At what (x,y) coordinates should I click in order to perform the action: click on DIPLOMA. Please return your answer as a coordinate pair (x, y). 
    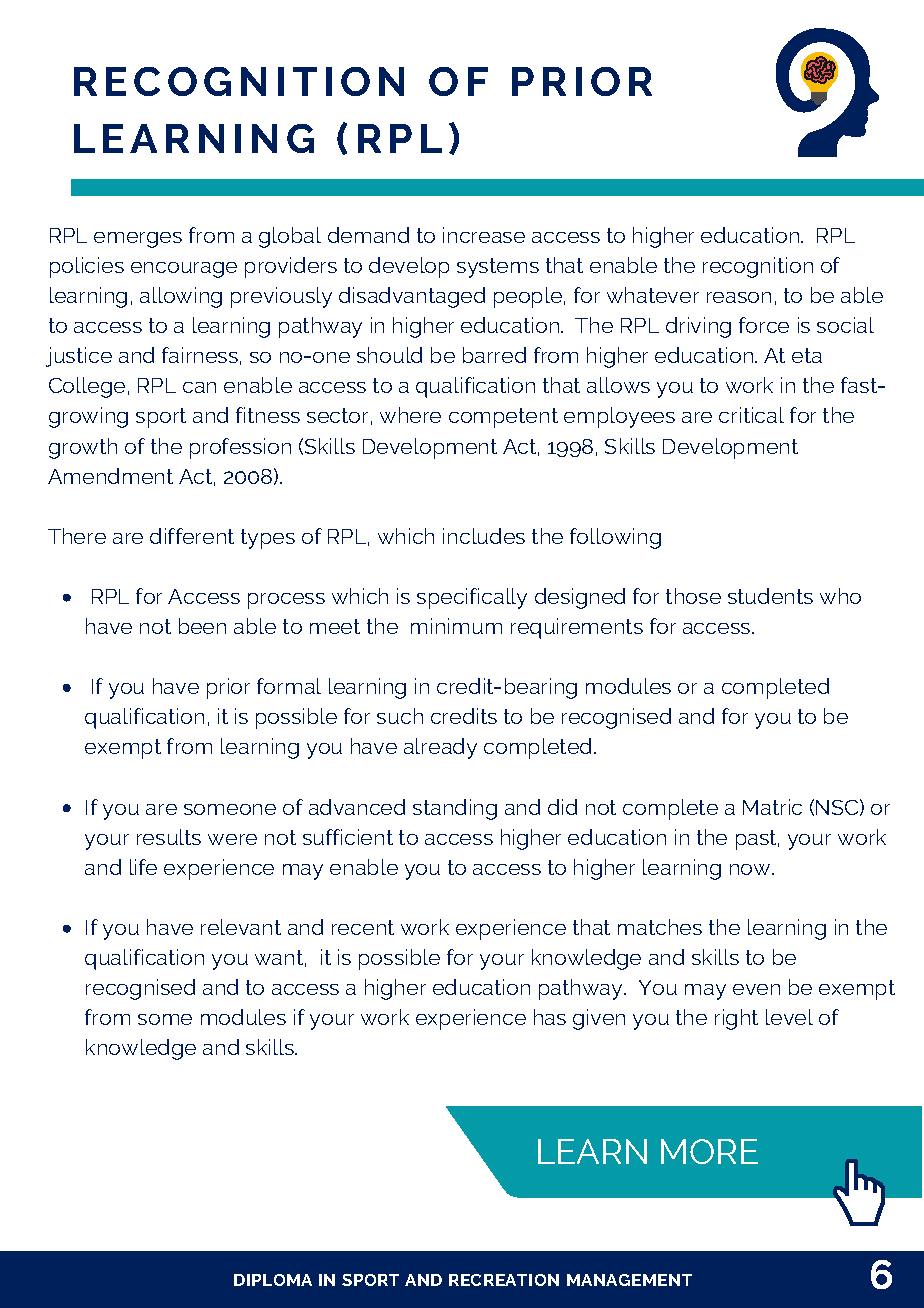
    Looking at the image, I should click on (273, 1280).
